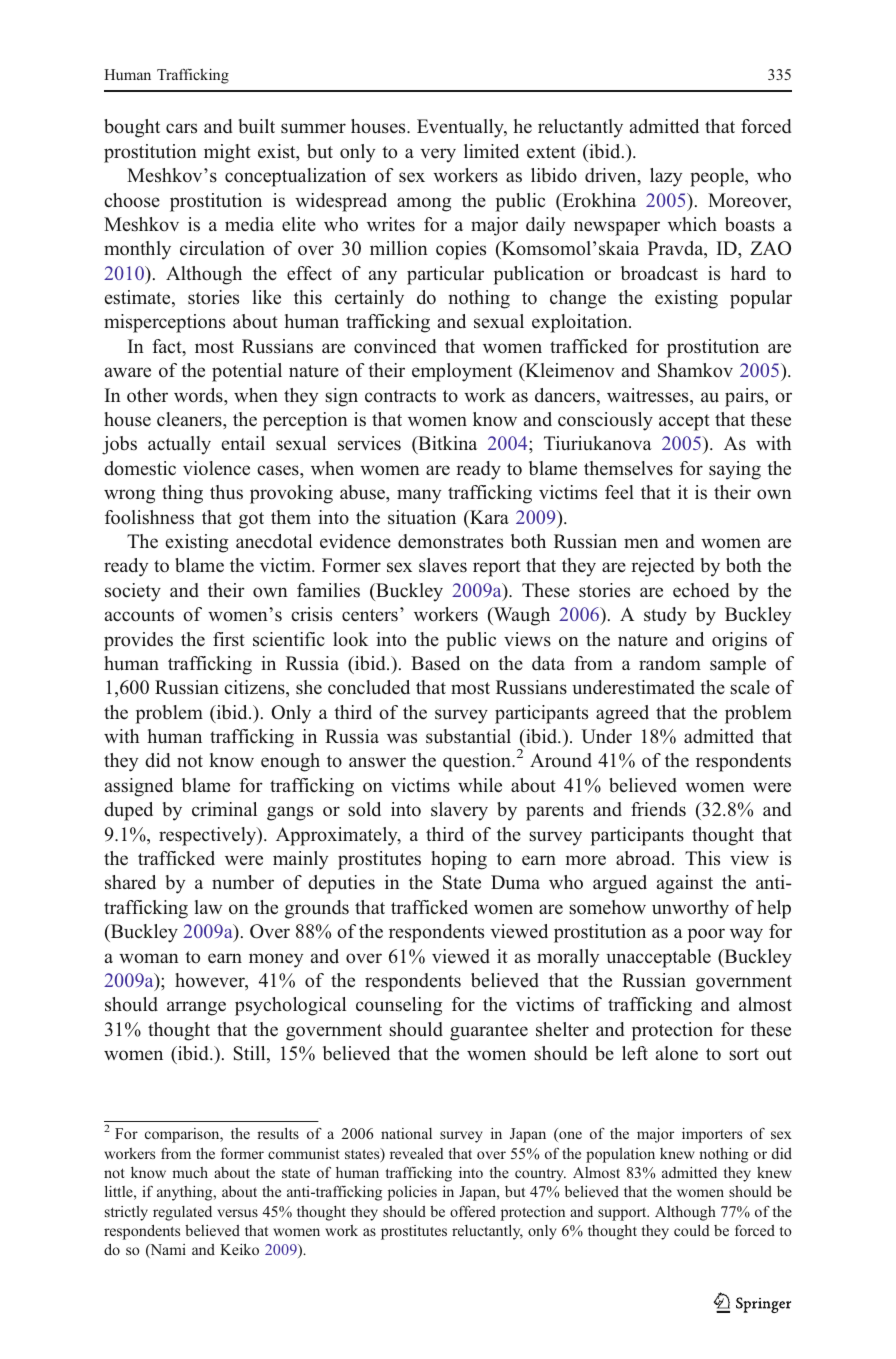 This image has height=1359, width=896. Describe the element at coordinates (227, 153) in the image. I see `might` at that location.
